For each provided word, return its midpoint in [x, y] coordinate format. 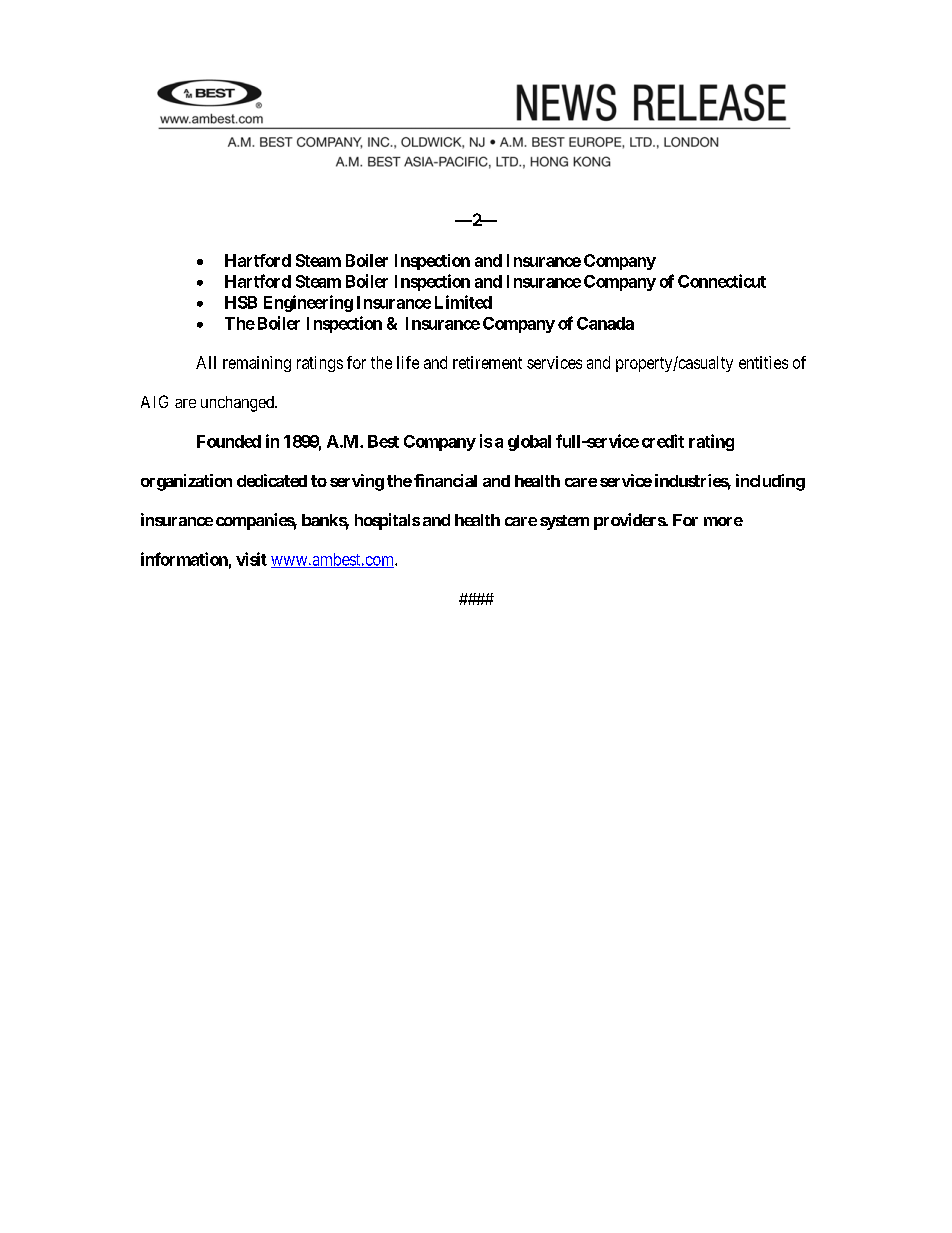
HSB [241, 302]
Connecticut [722, 281]
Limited [463, 302]
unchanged [238, 404]
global [529, 443]
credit [663, 441]
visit [251, 559]
